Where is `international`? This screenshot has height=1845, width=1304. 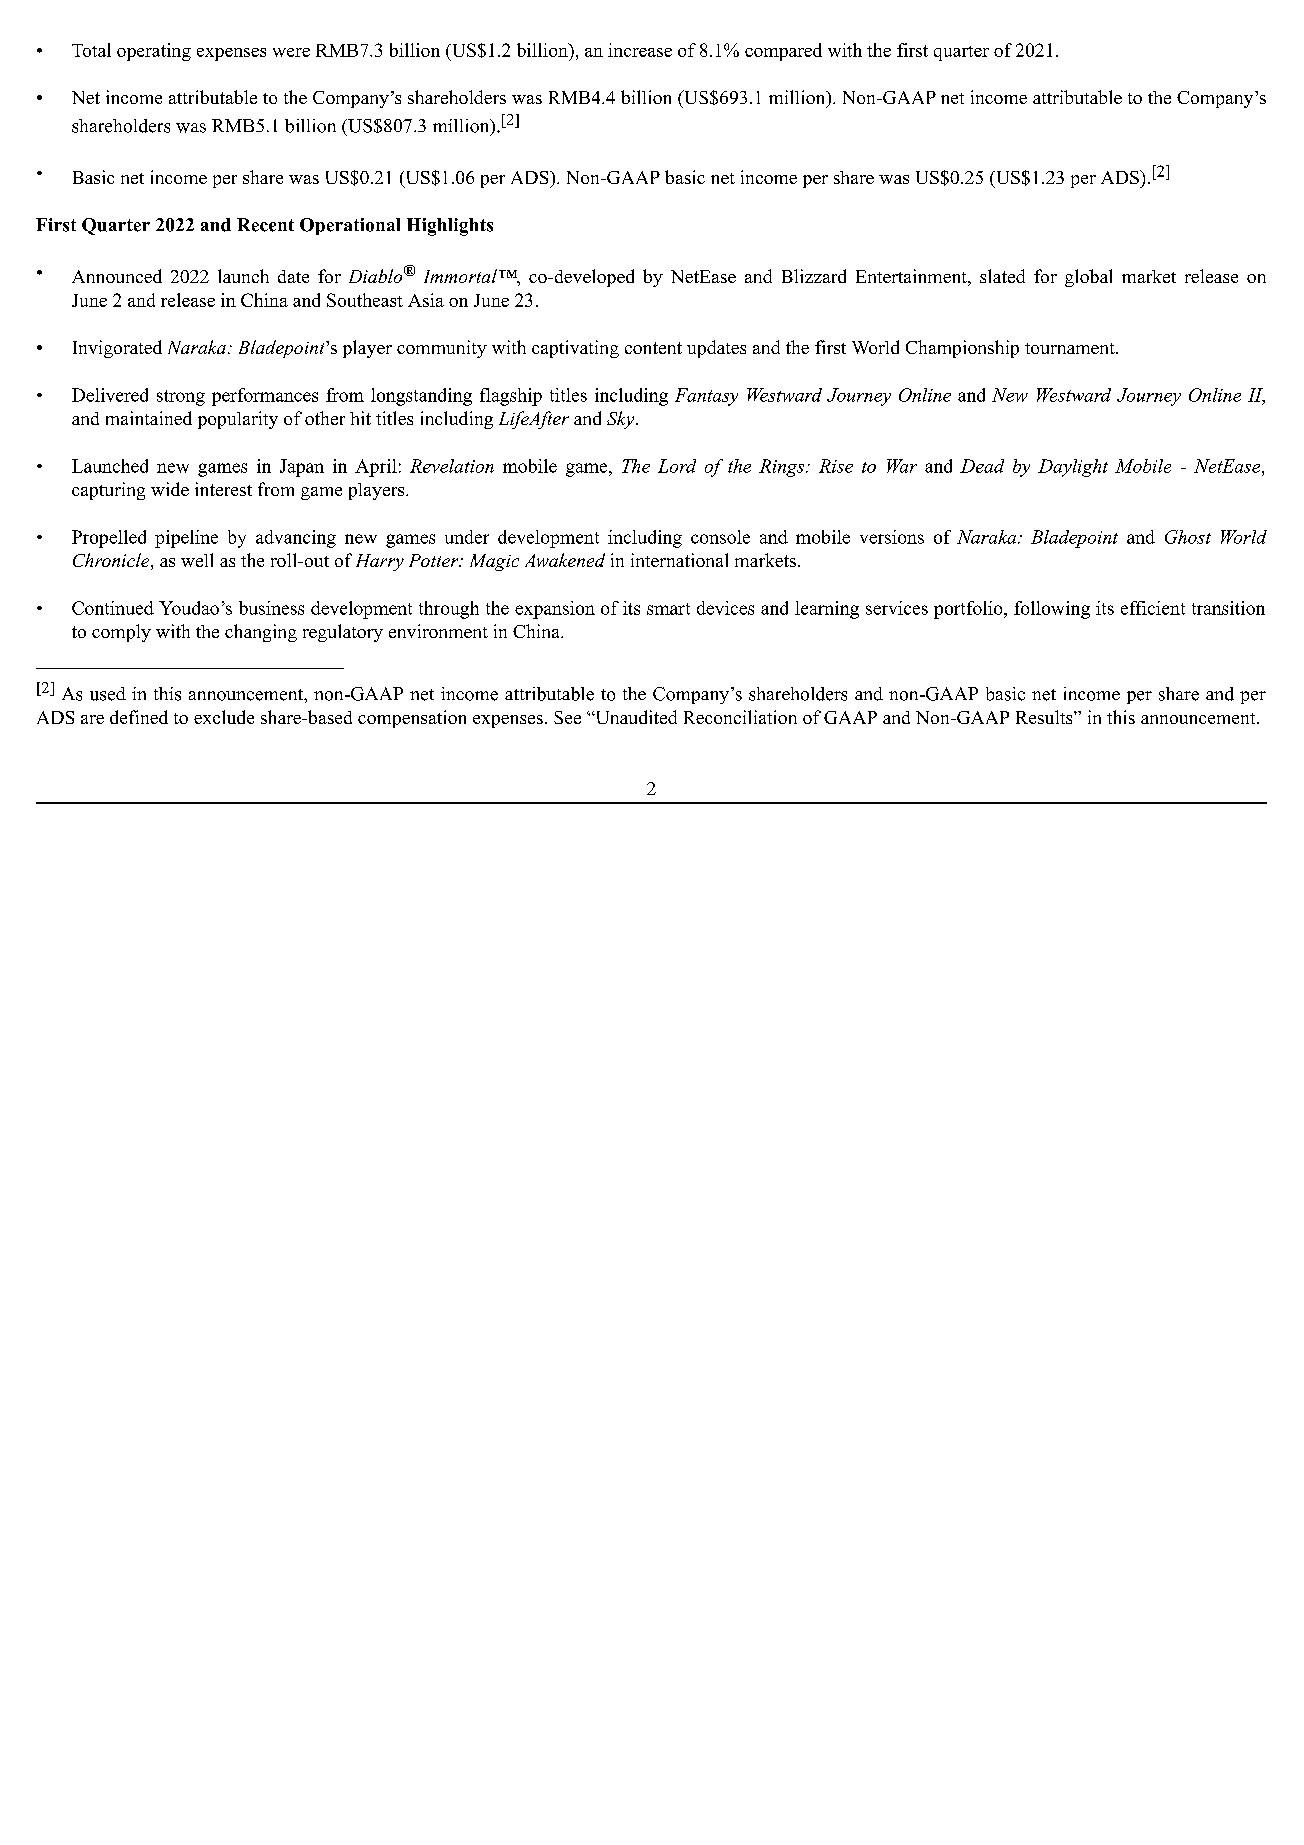
international is located at coordinates (679, 560).
